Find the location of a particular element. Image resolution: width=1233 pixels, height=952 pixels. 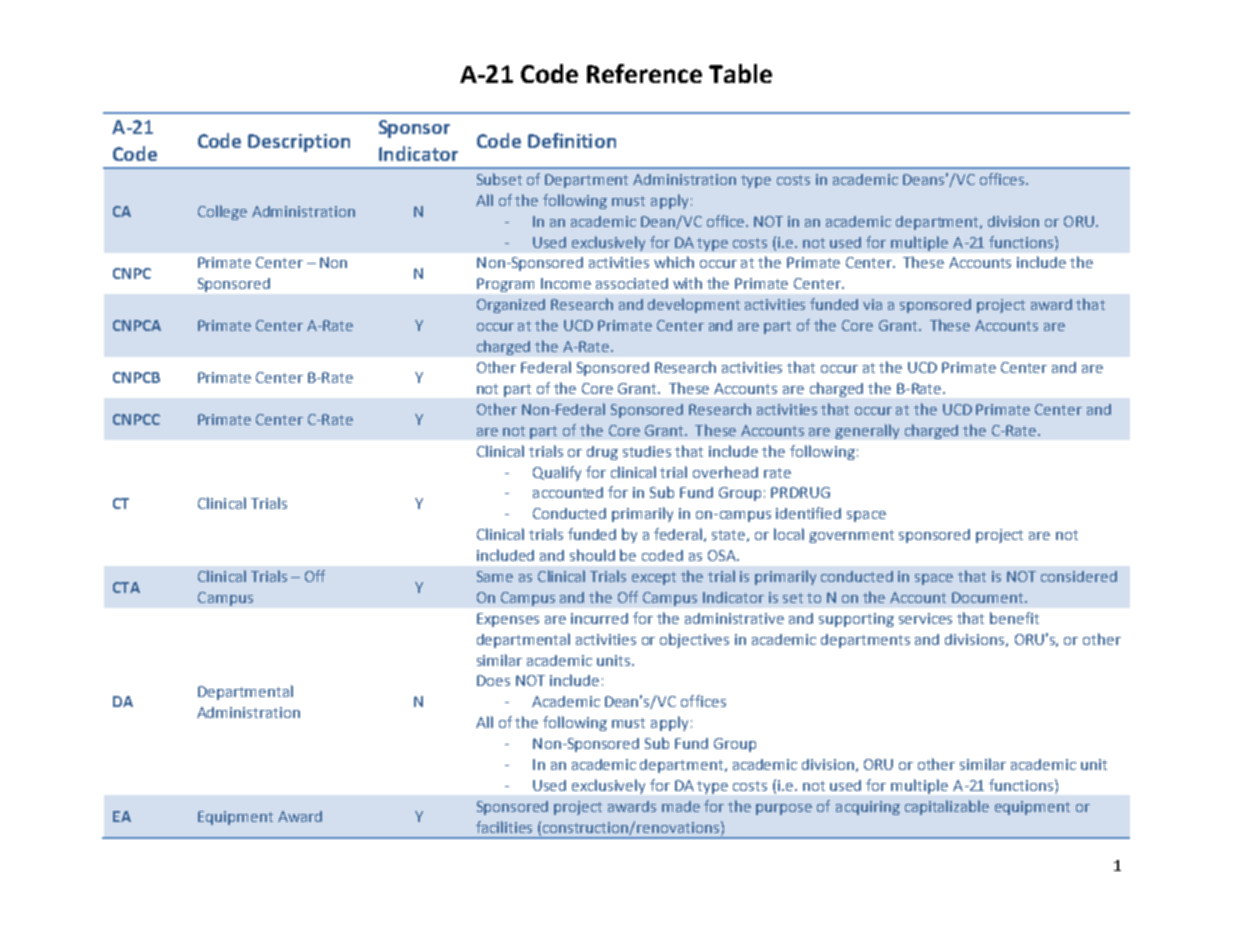

studies is located at coordinates (647, 451).
